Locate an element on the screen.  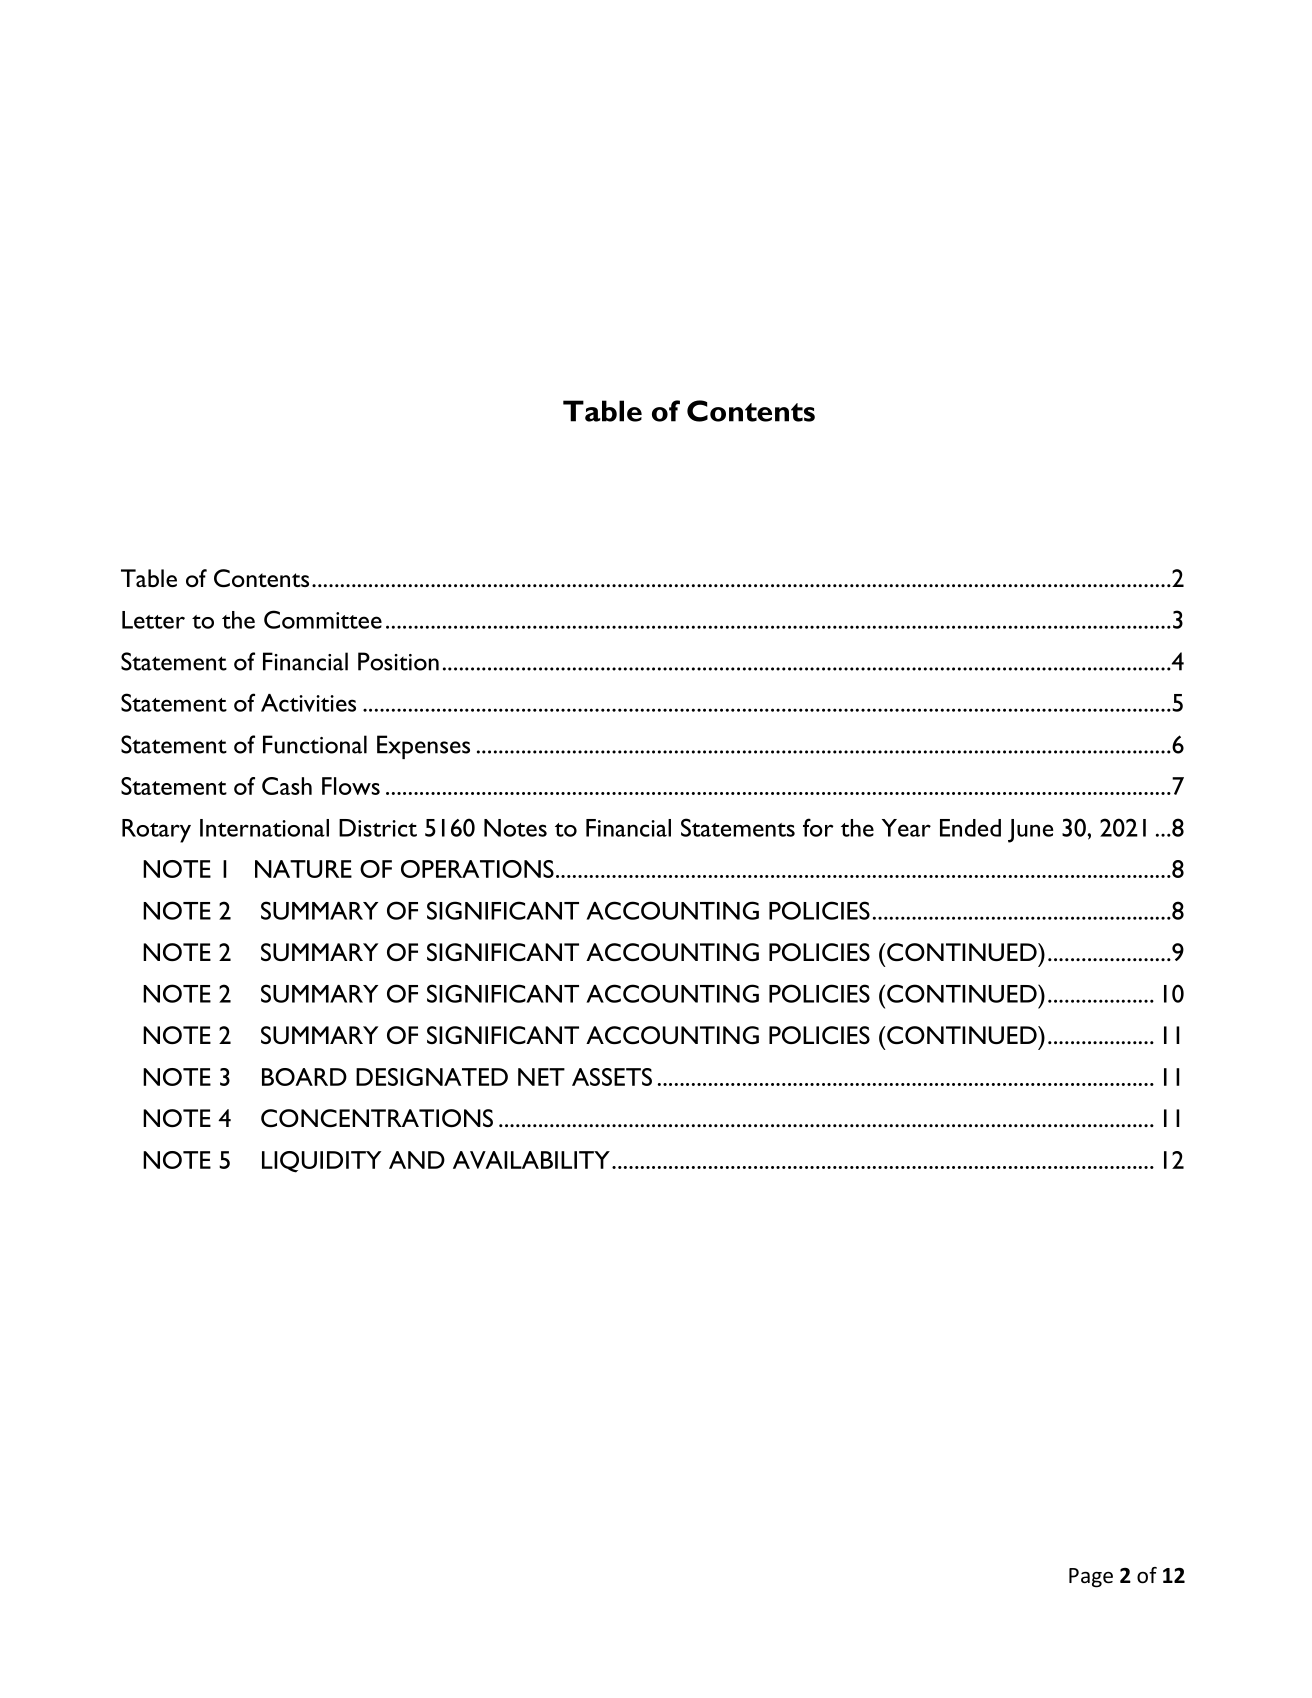
Activities is located at coordinates (308, 703).
